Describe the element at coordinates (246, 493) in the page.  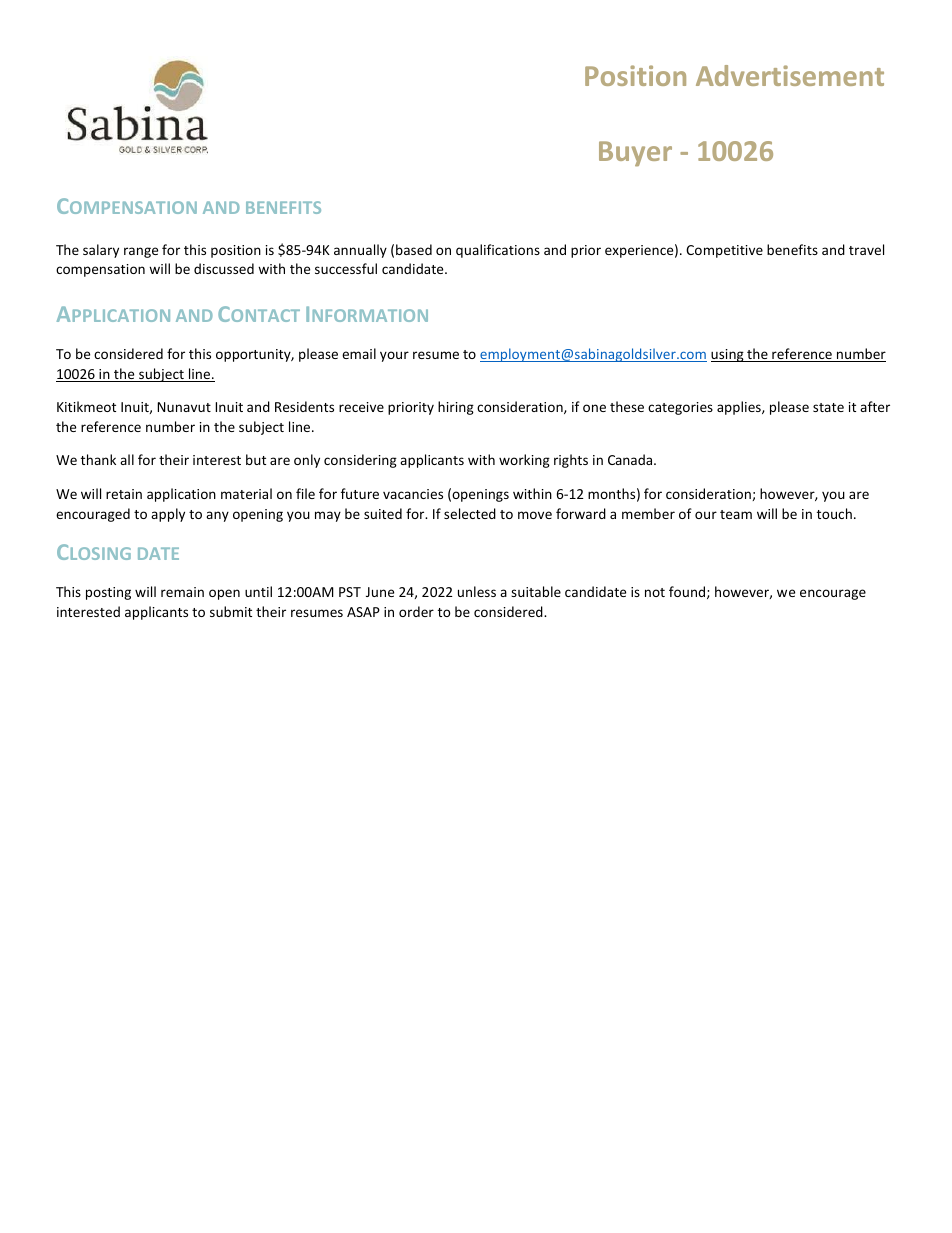
I see `material` at that location.
